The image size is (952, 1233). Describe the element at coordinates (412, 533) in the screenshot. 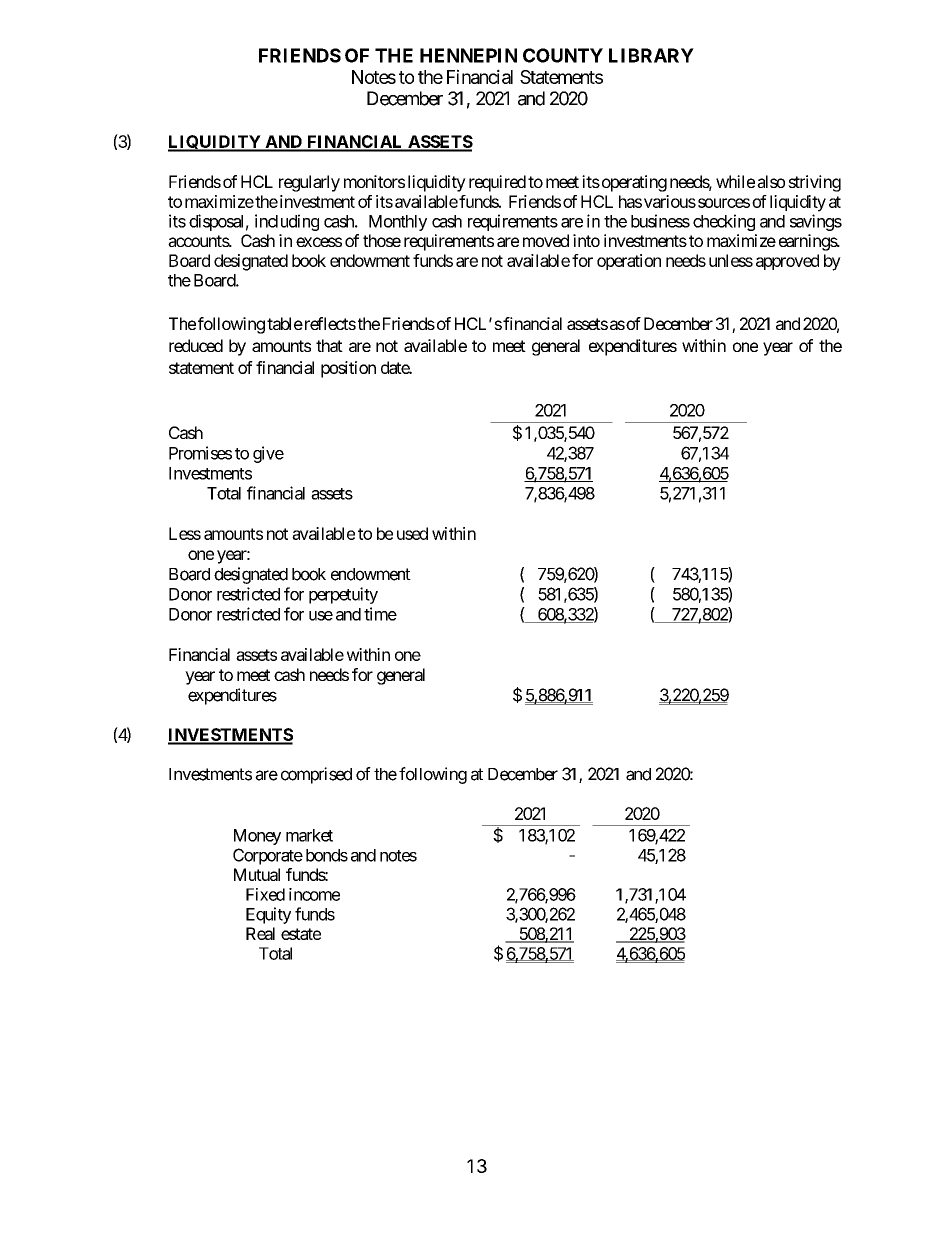

I see `used` at that location.
